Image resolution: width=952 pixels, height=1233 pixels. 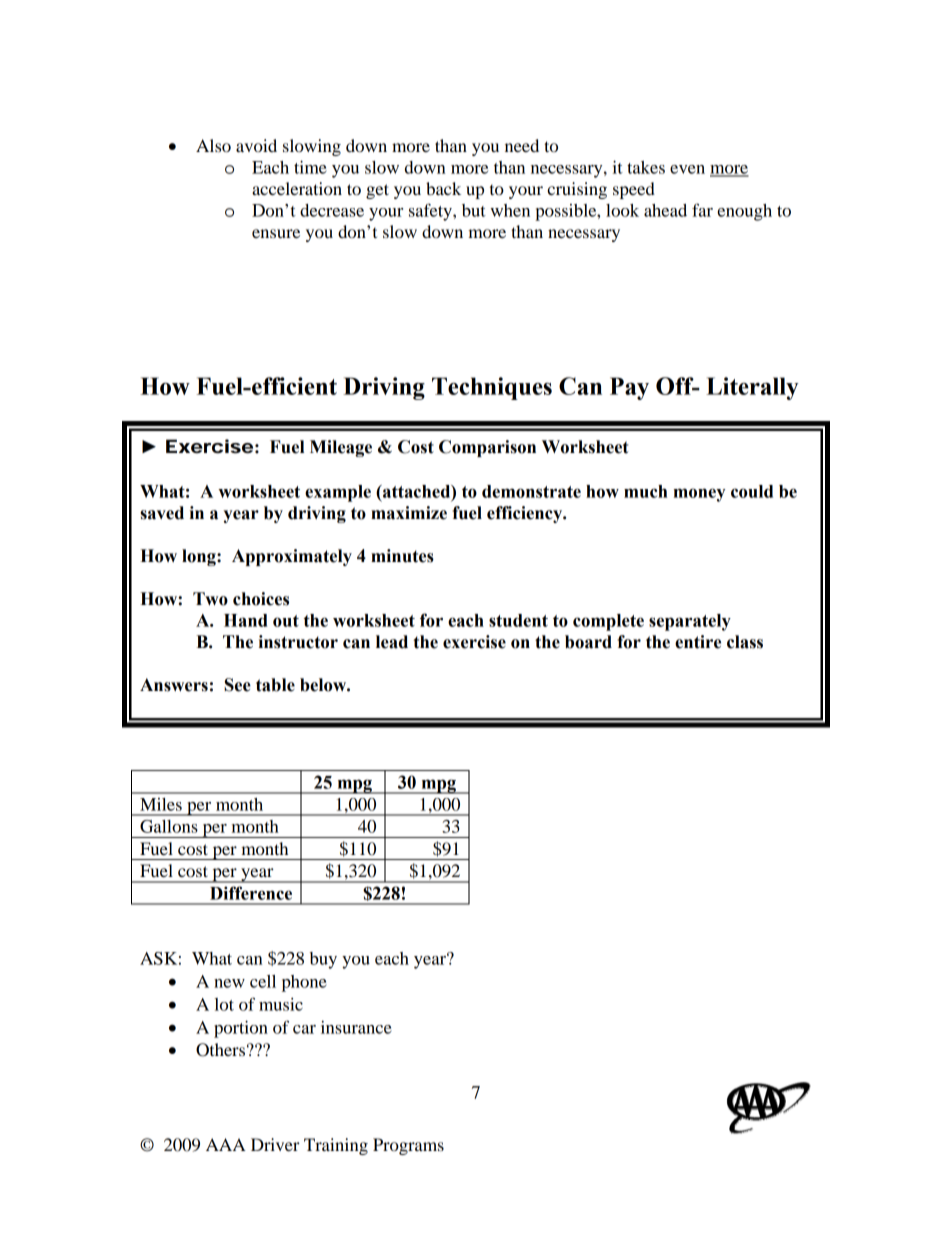 What do you see at coordinates (392, 642) in the document?
I see `lead` at bounding box center [392, 642].
